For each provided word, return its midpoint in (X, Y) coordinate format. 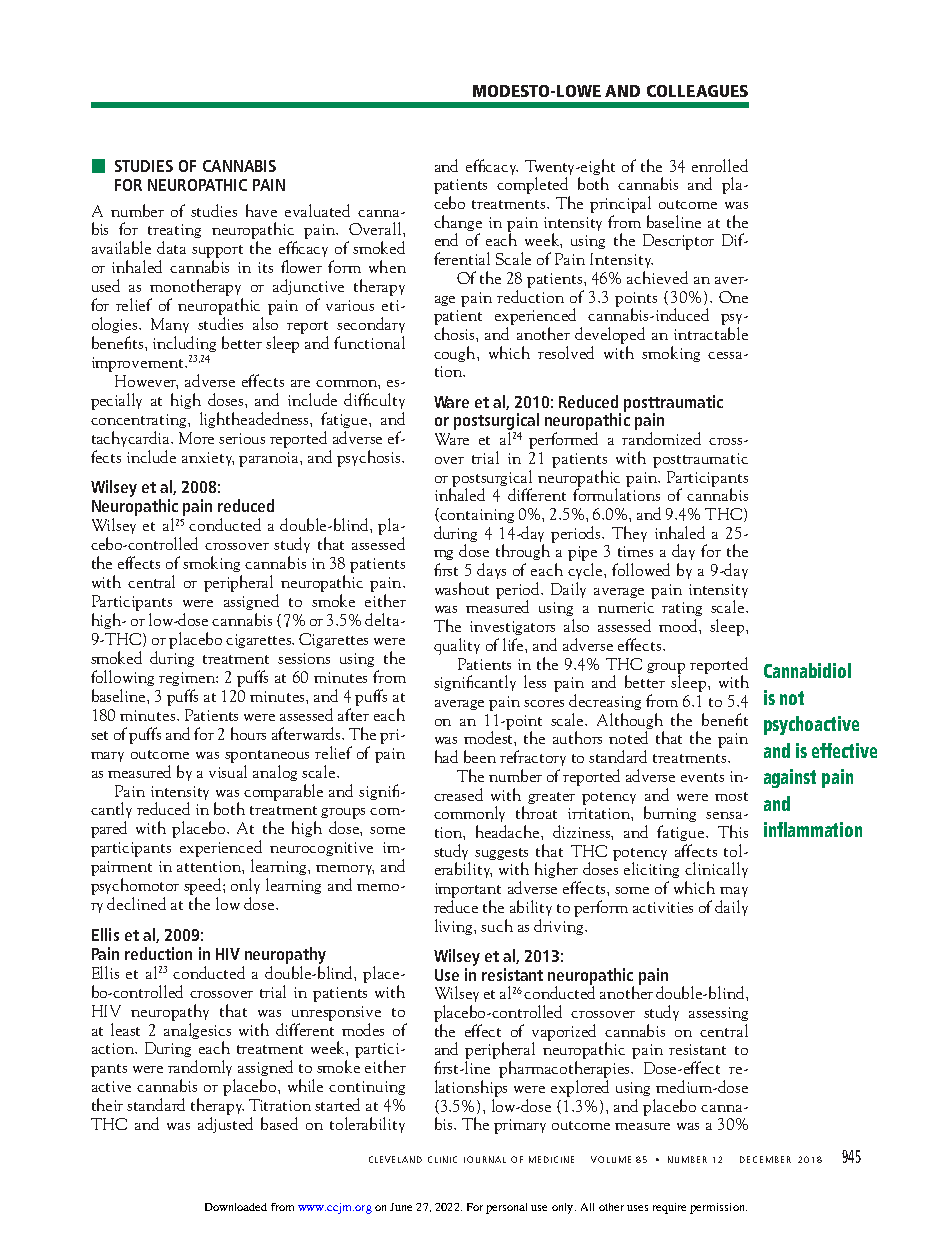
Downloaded (236, 1207)
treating (174, 231)
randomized (661, 438)
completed (532, 185)
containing (477, 516)
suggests (501, 855)
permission (718, 1208)
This (733, 831)
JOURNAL (485, 1159)
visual (228, 770)
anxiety (208, 459)
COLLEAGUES (697, 91)
